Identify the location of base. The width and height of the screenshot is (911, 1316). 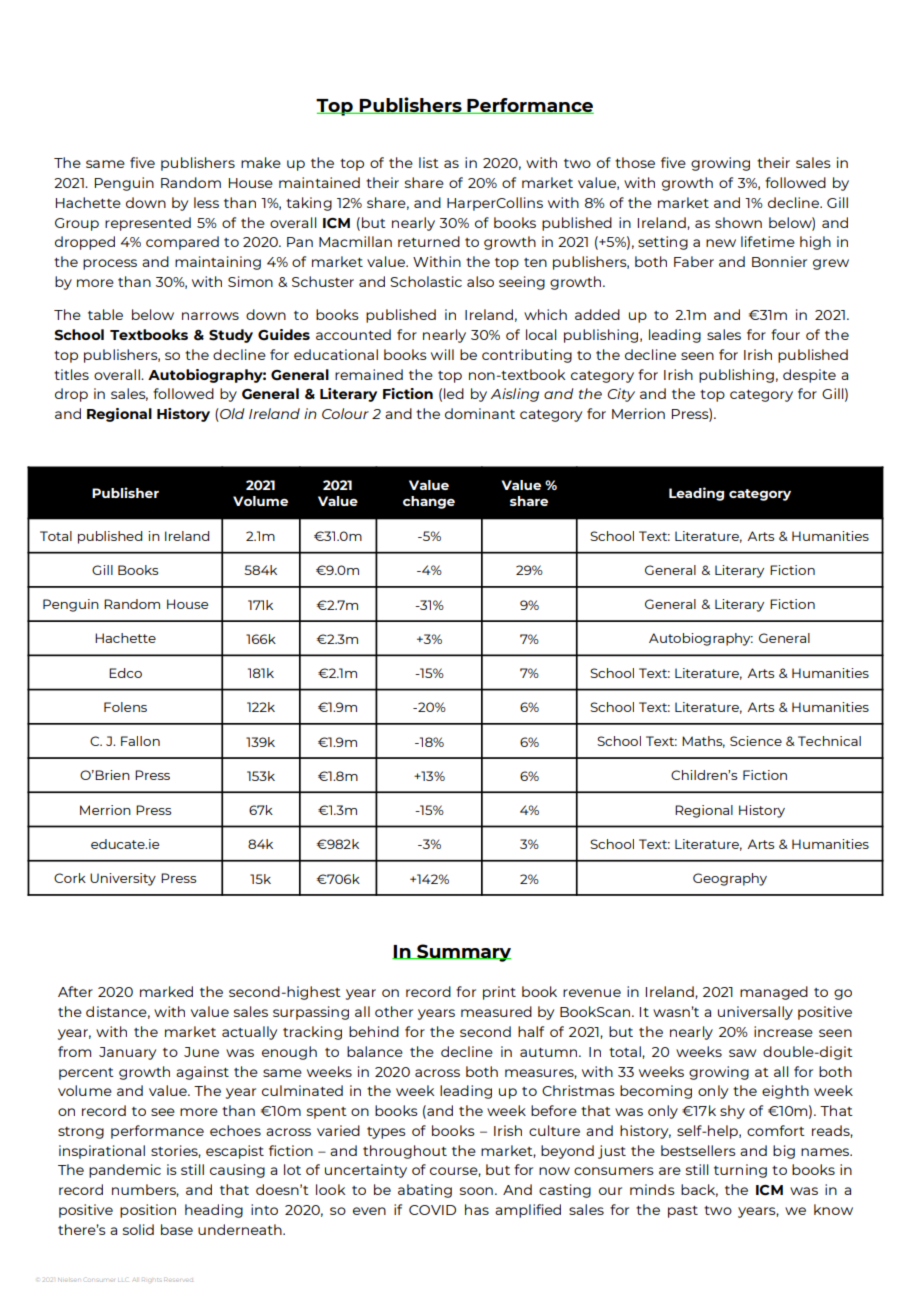
(177, 1229).
